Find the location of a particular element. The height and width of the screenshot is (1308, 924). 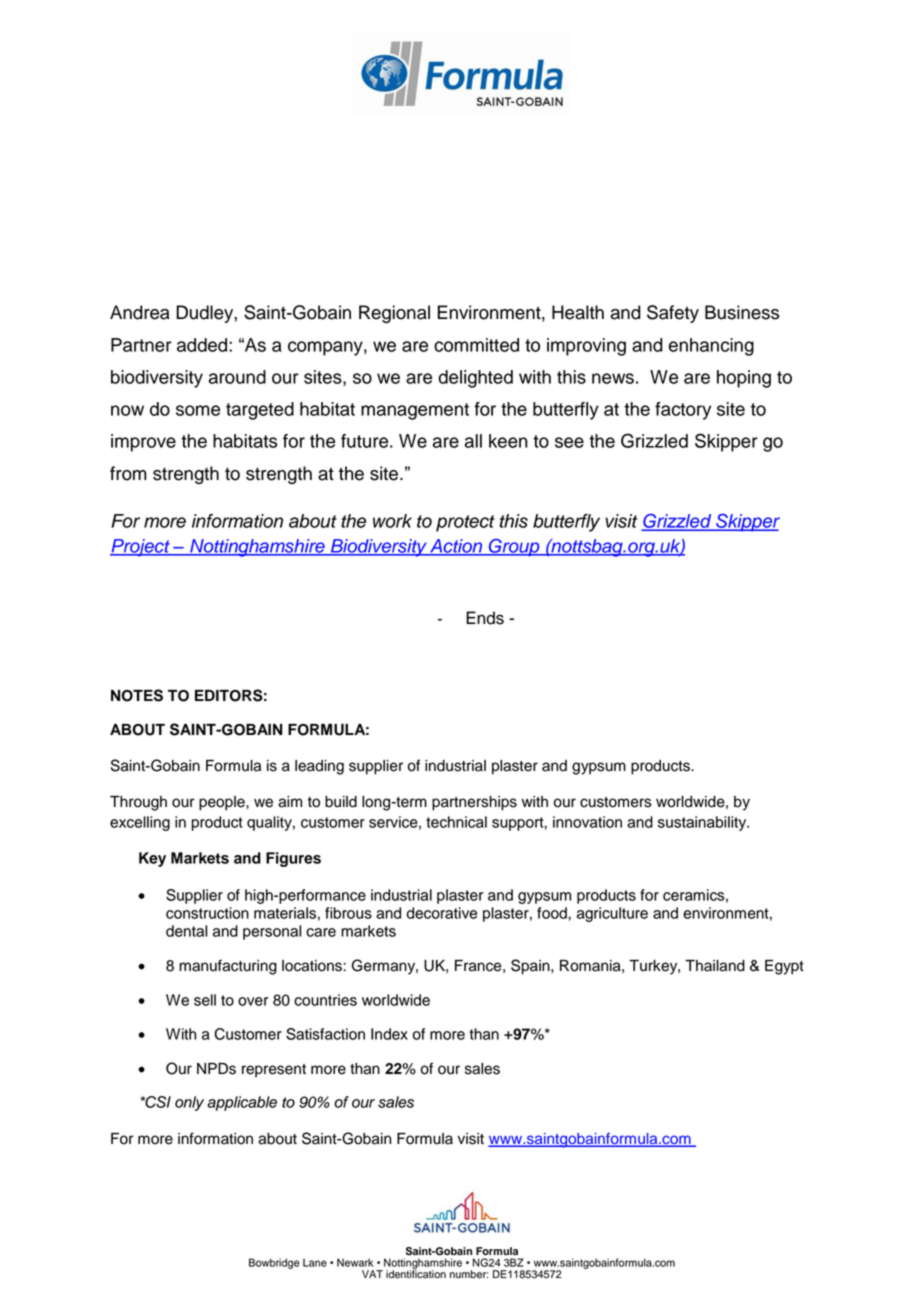

Group is located at coordinates (514, 548).
